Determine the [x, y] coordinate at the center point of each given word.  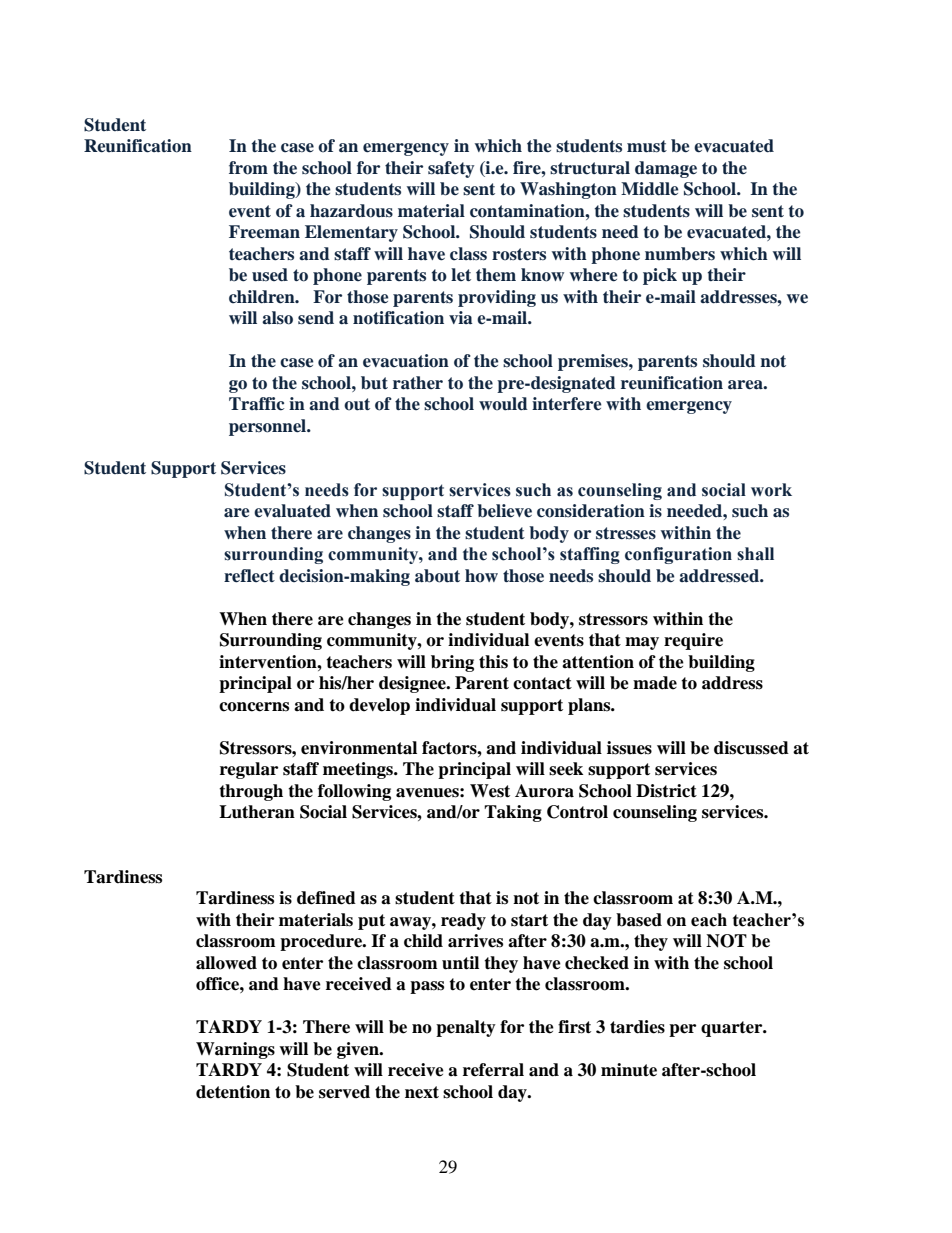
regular [249, 770]
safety [451, 169]
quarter [733, 1029]
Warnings [235, 1050]
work [771, 490]
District [666, 791]
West [490, 791]
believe [504, 511]
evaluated [292, 511]
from [248, 168]
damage [666, 169]
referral [493, 1070]
